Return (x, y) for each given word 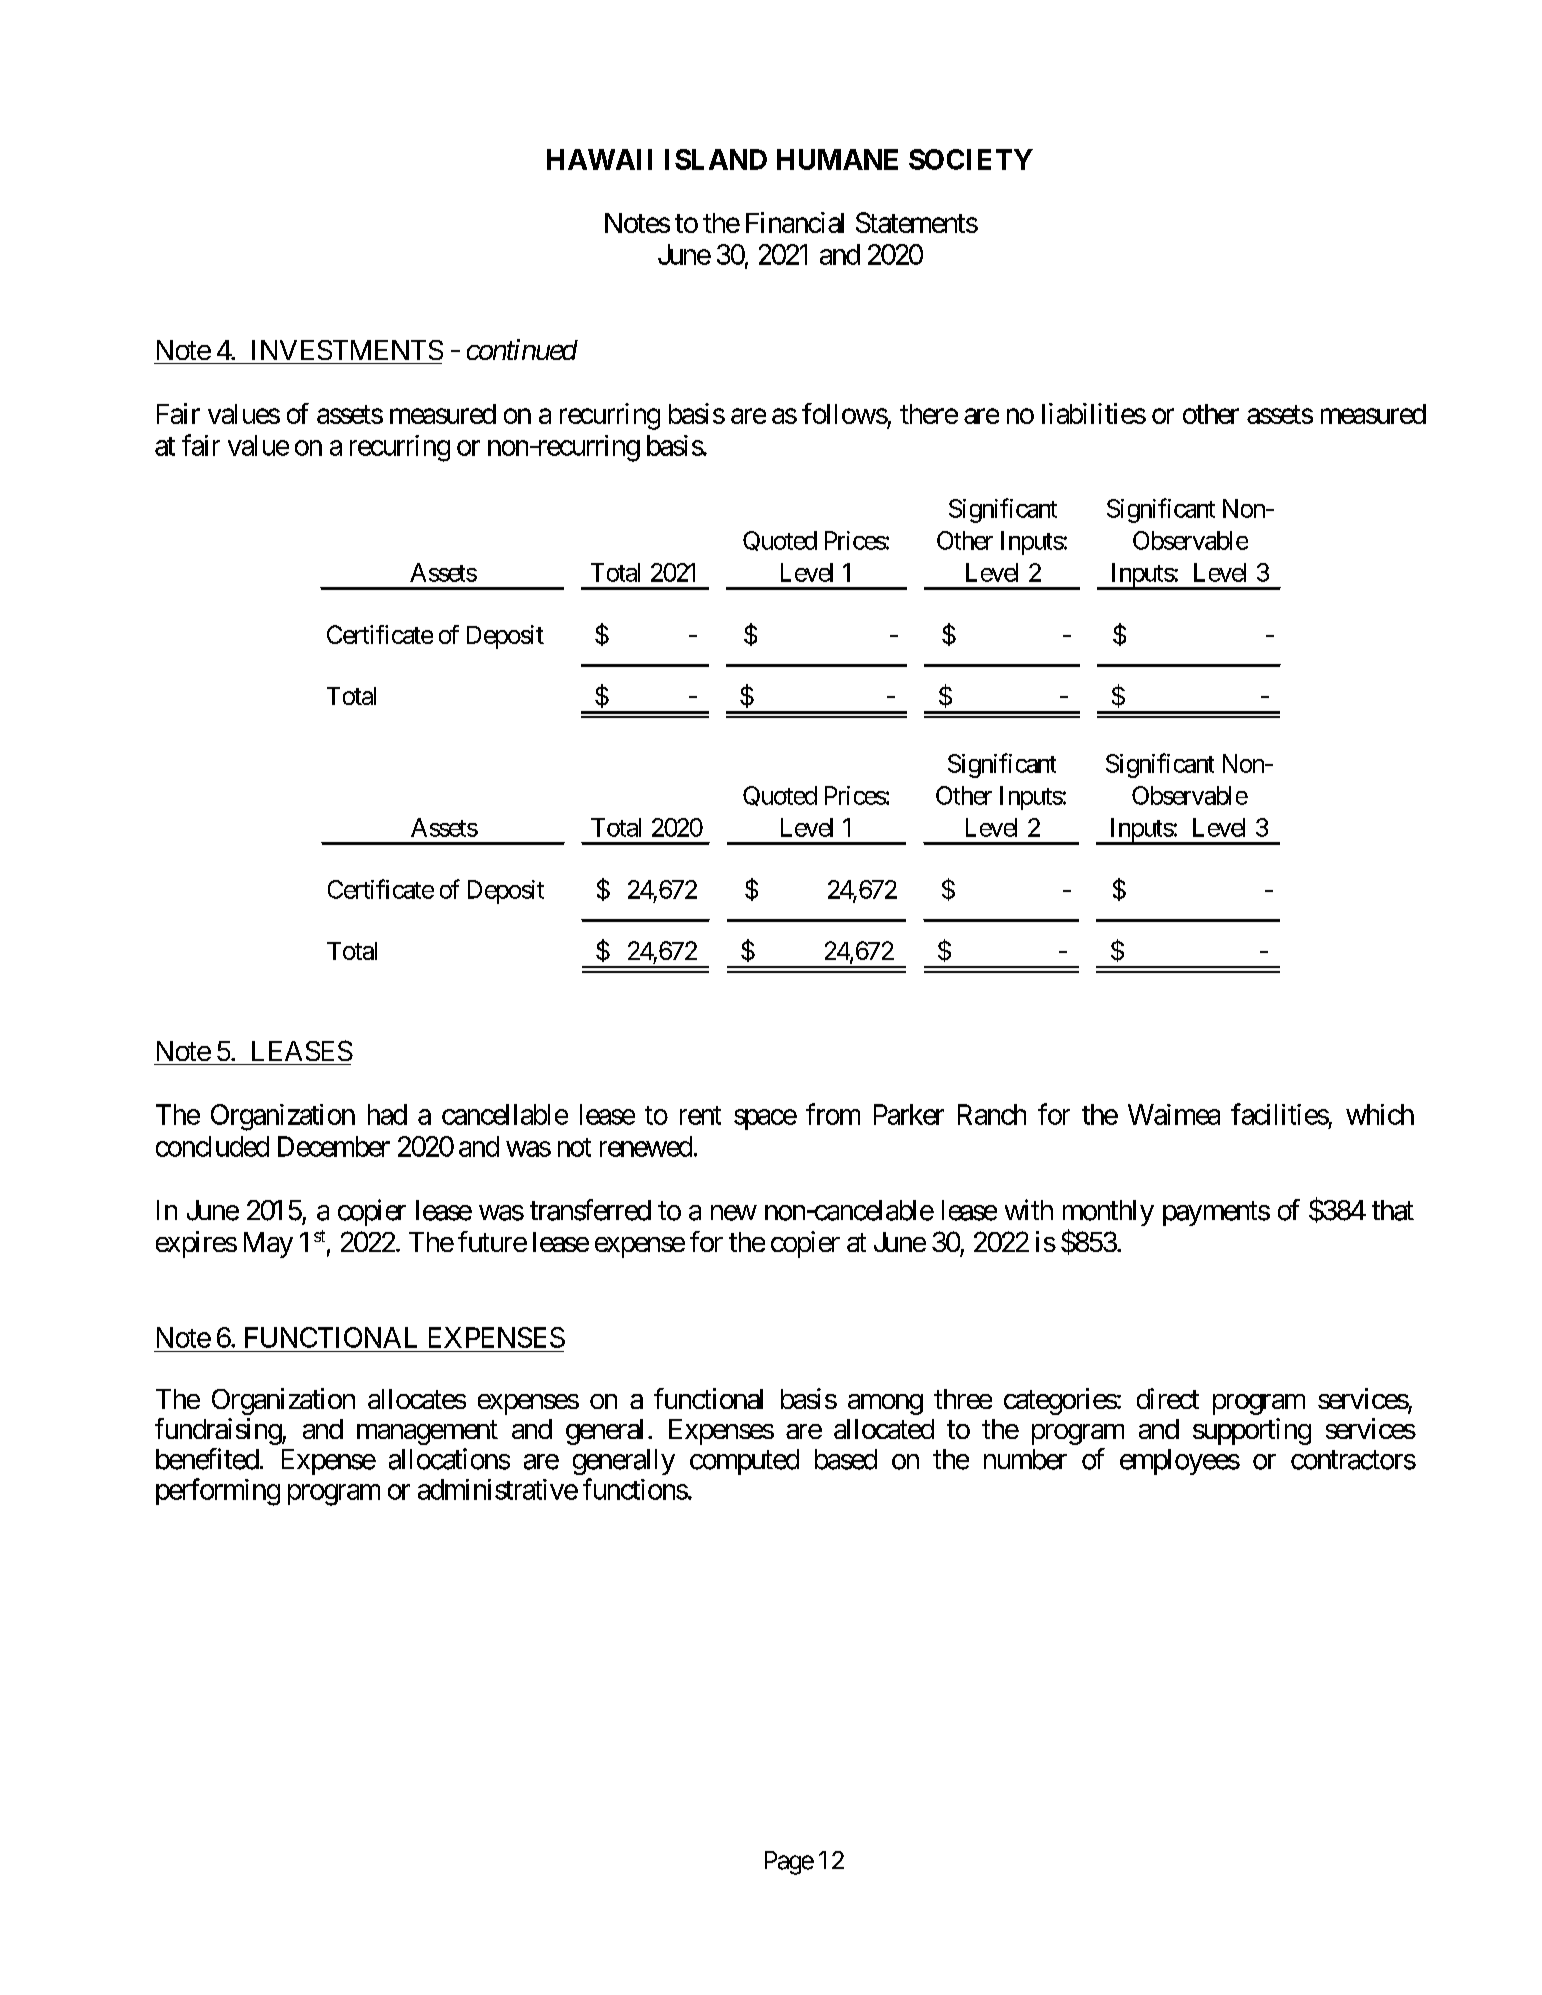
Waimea (1174, 1114)
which (1380, 1114)
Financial (795, 222)
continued (522, 349)
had (387, 1114)
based (846, 1459)
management (427, 1433)
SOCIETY (971, 159)
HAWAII (599, 159)
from (833, 1114)
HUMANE (837, 159)
